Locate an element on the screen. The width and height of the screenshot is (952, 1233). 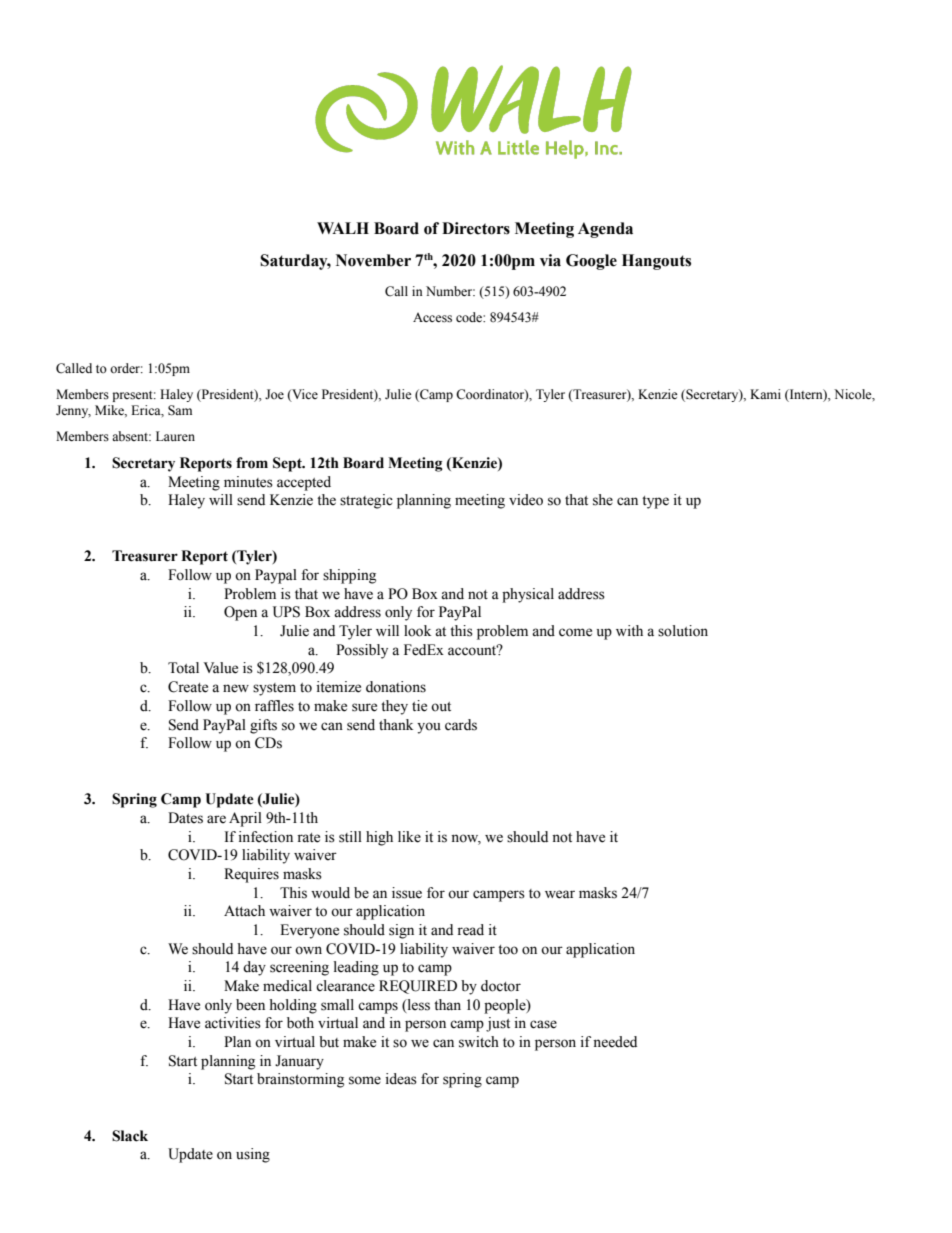
Attach is located at coordinates (244, 910).
